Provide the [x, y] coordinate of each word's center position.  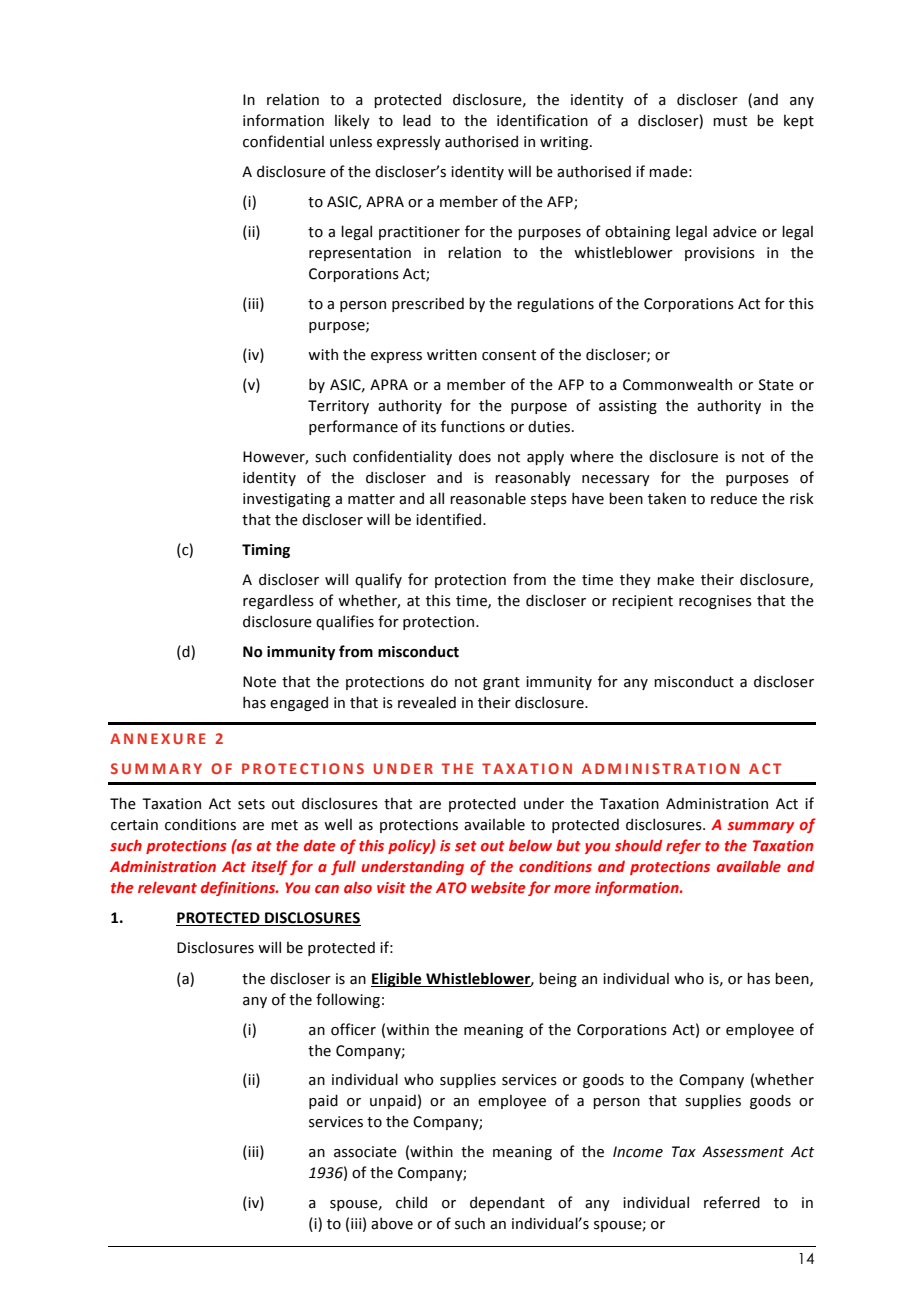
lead [417, 120]
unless [351, 141]
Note [259, 682]
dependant [507, 1203]
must [730, 121]
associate [365, 1152]
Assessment [743, 1152]
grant [501, 683]
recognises [715, 602]
